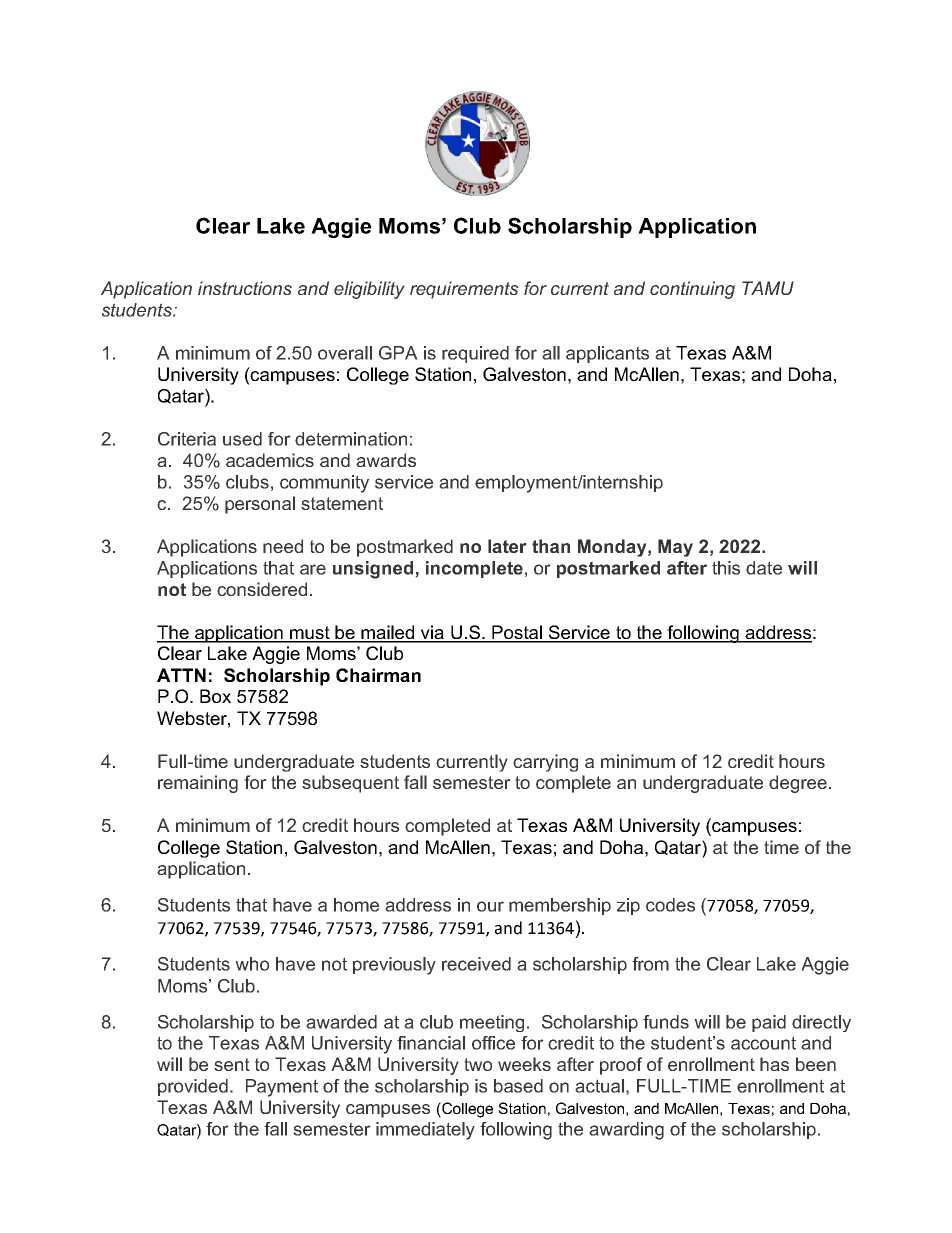  Describe the element at coordinates (215, 696) in the document. I see `Box` at that location.
